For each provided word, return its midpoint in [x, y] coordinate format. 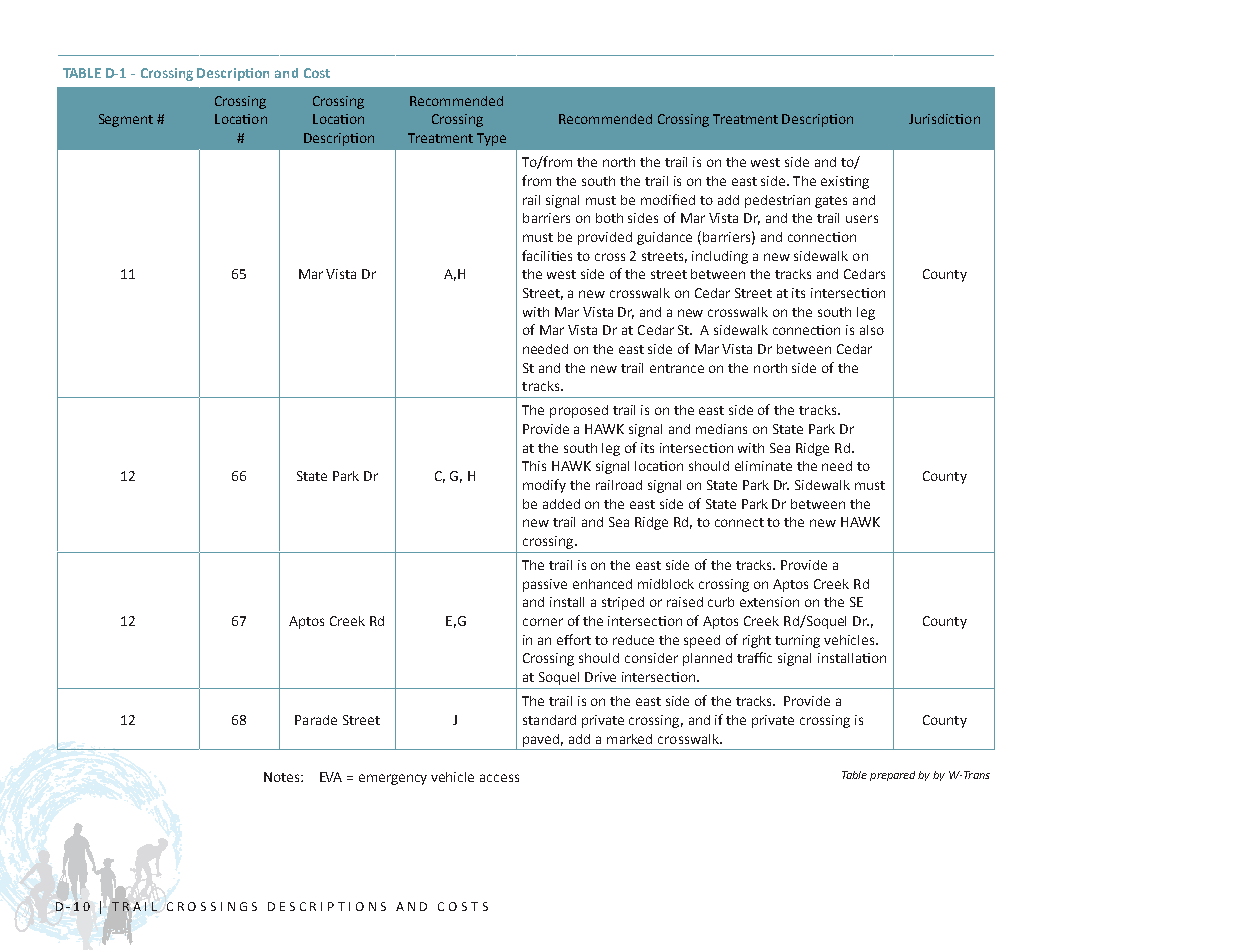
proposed [579, 411]
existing [845, 182]
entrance [677, 368]
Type [491, 139]
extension [769, 602]
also [872, 330]
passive [545, 585]
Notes [283, 777]
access [499, 778]
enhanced [602, 584]
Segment [126, 120]
